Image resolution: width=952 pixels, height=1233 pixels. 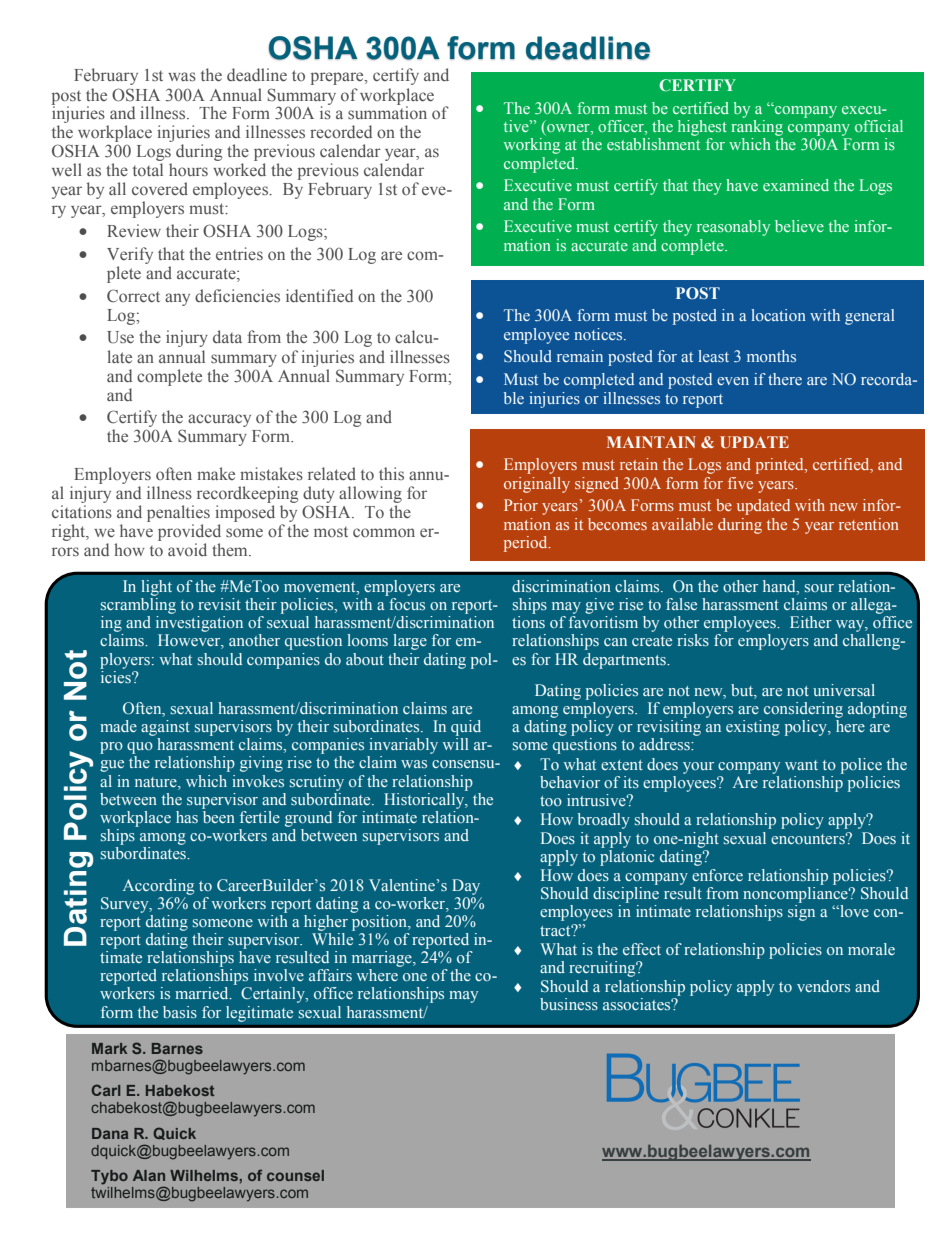 What do you see at coordinates (295, 1175) in the page?
I see `counsel` at bounding box center [295, 1175].
